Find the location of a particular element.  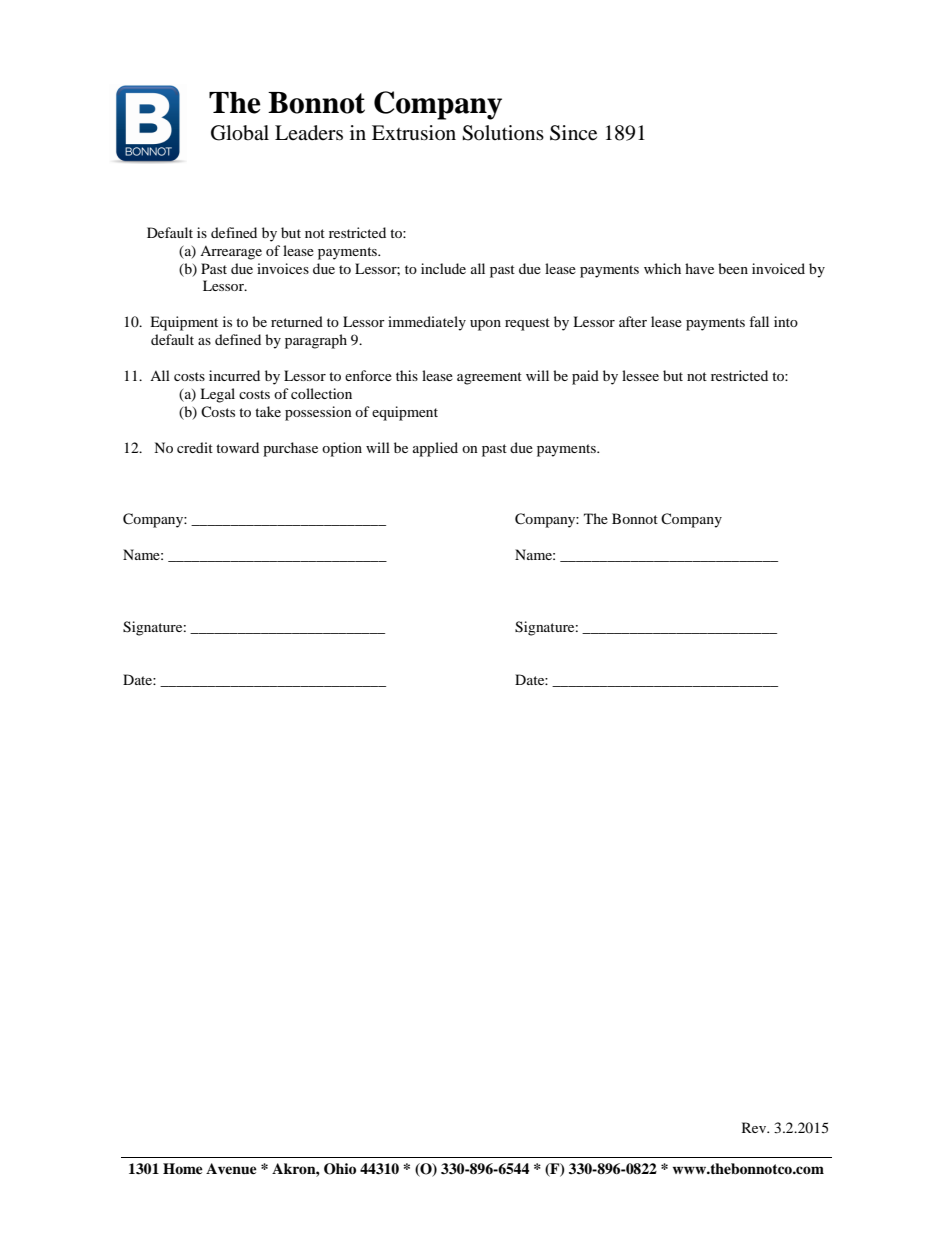

Global is located at coordinates (240, 133).
